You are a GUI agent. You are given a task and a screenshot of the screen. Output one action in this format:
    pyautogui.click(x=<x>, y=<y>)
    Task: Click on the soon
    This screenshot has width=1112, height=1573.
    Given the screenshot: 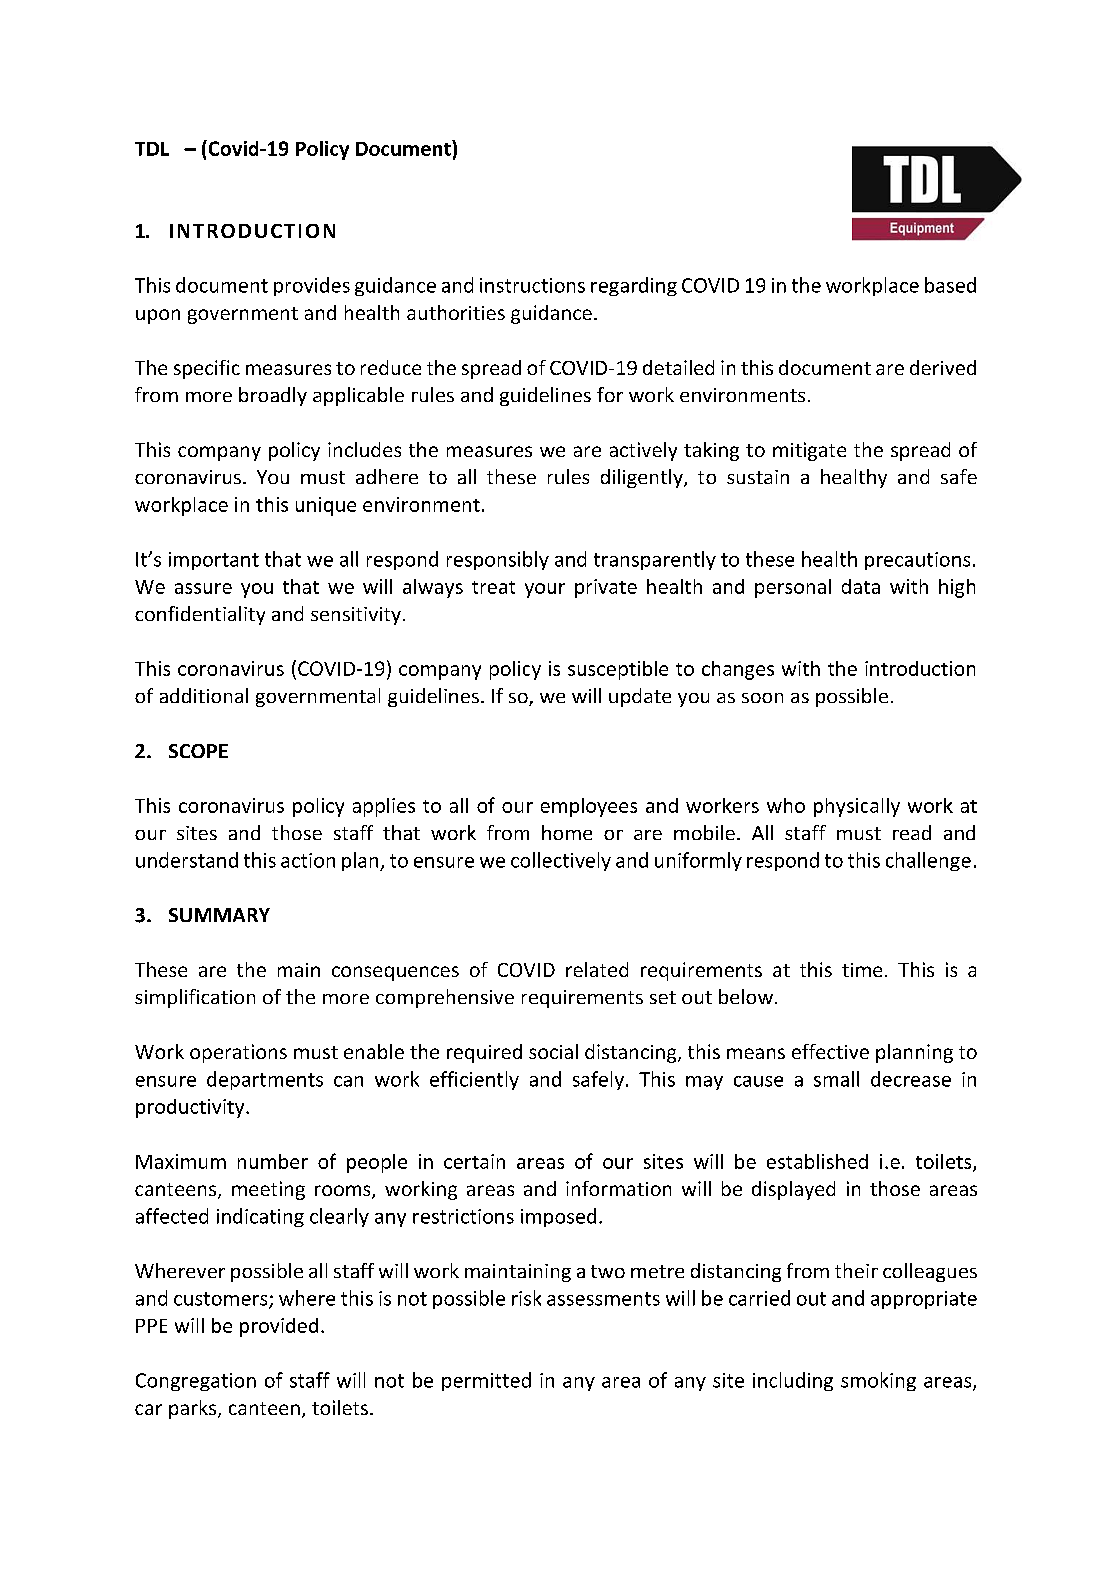 What is the action you would take?
    pyautogui.click(x=762, y=698)
